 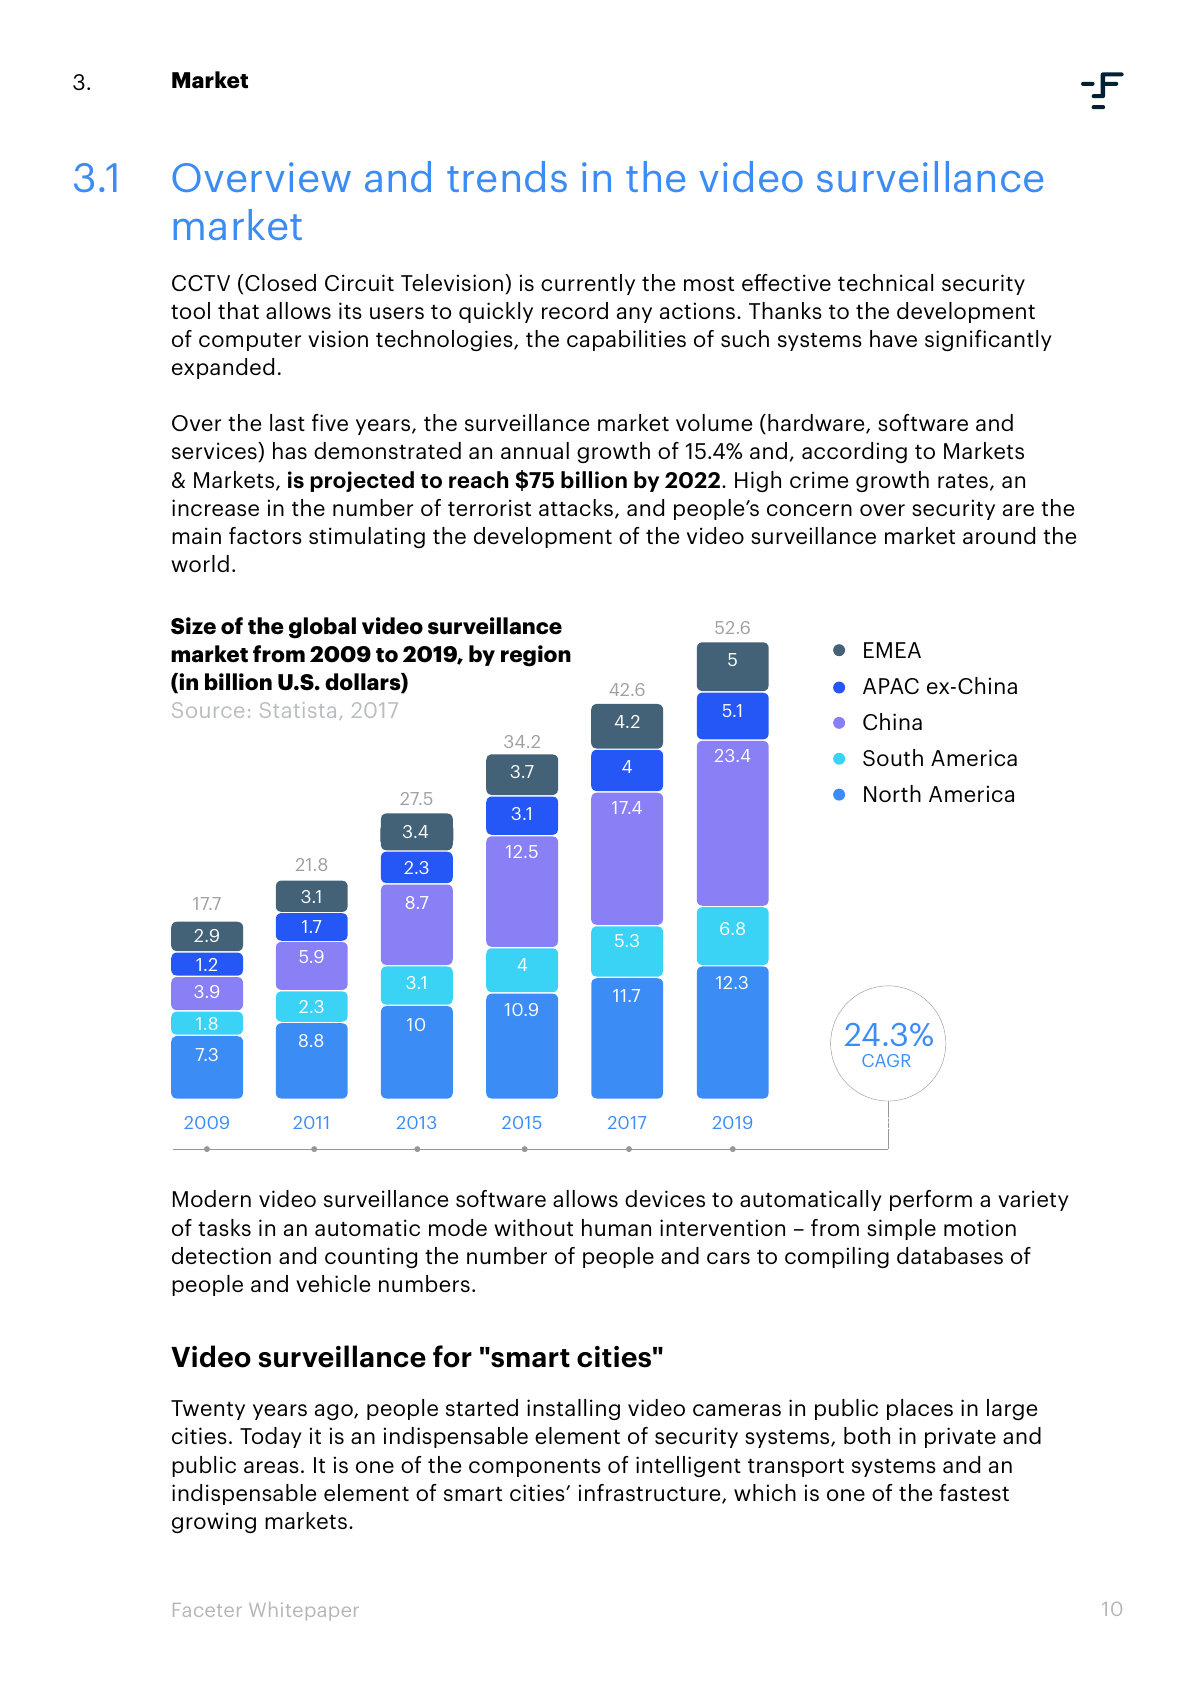 What do you see at coordinates (885, 282) in the document?
I see `technical` at bounding box center [885, 282].
